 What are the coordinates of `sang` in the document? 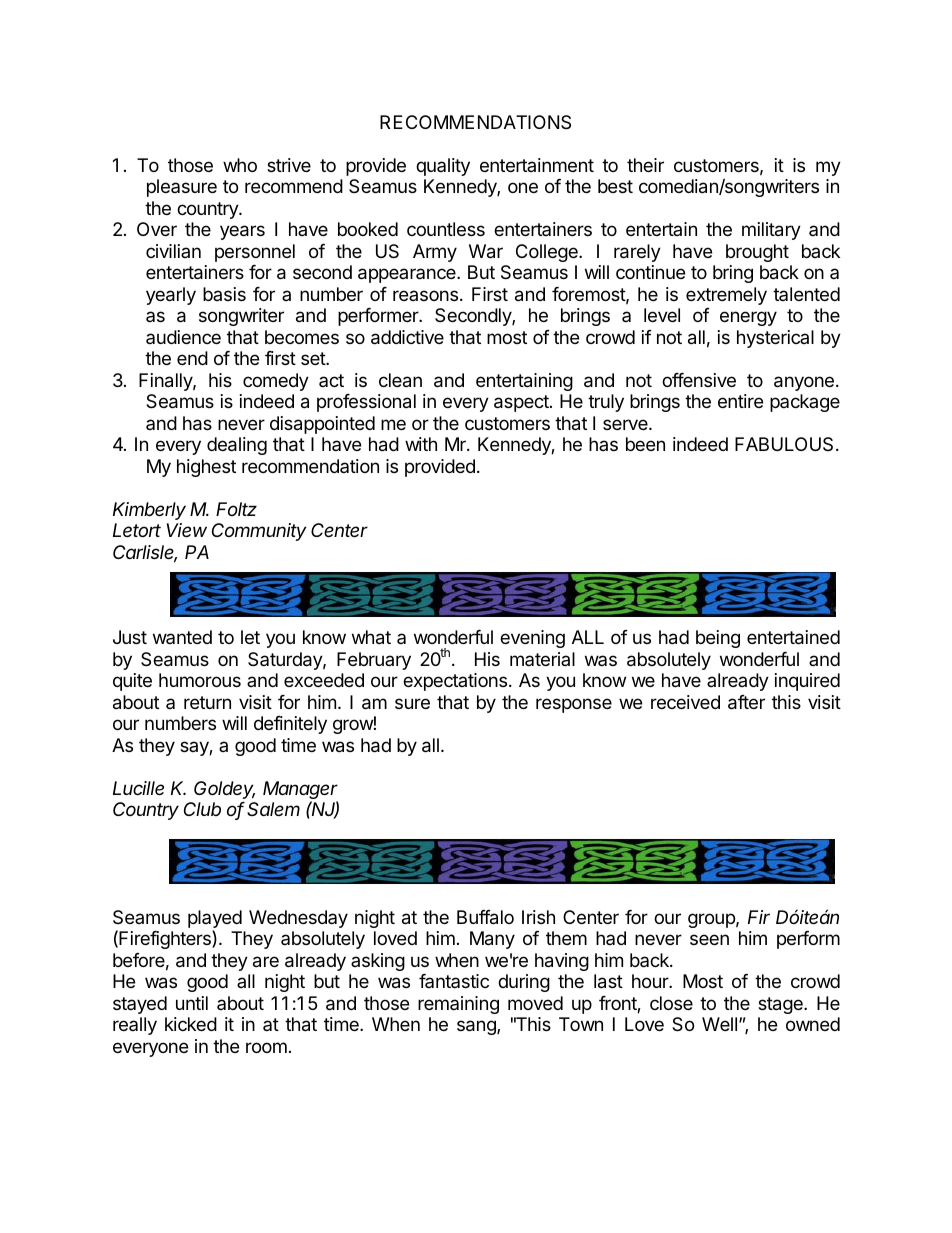 It's located at (477, 1027).
